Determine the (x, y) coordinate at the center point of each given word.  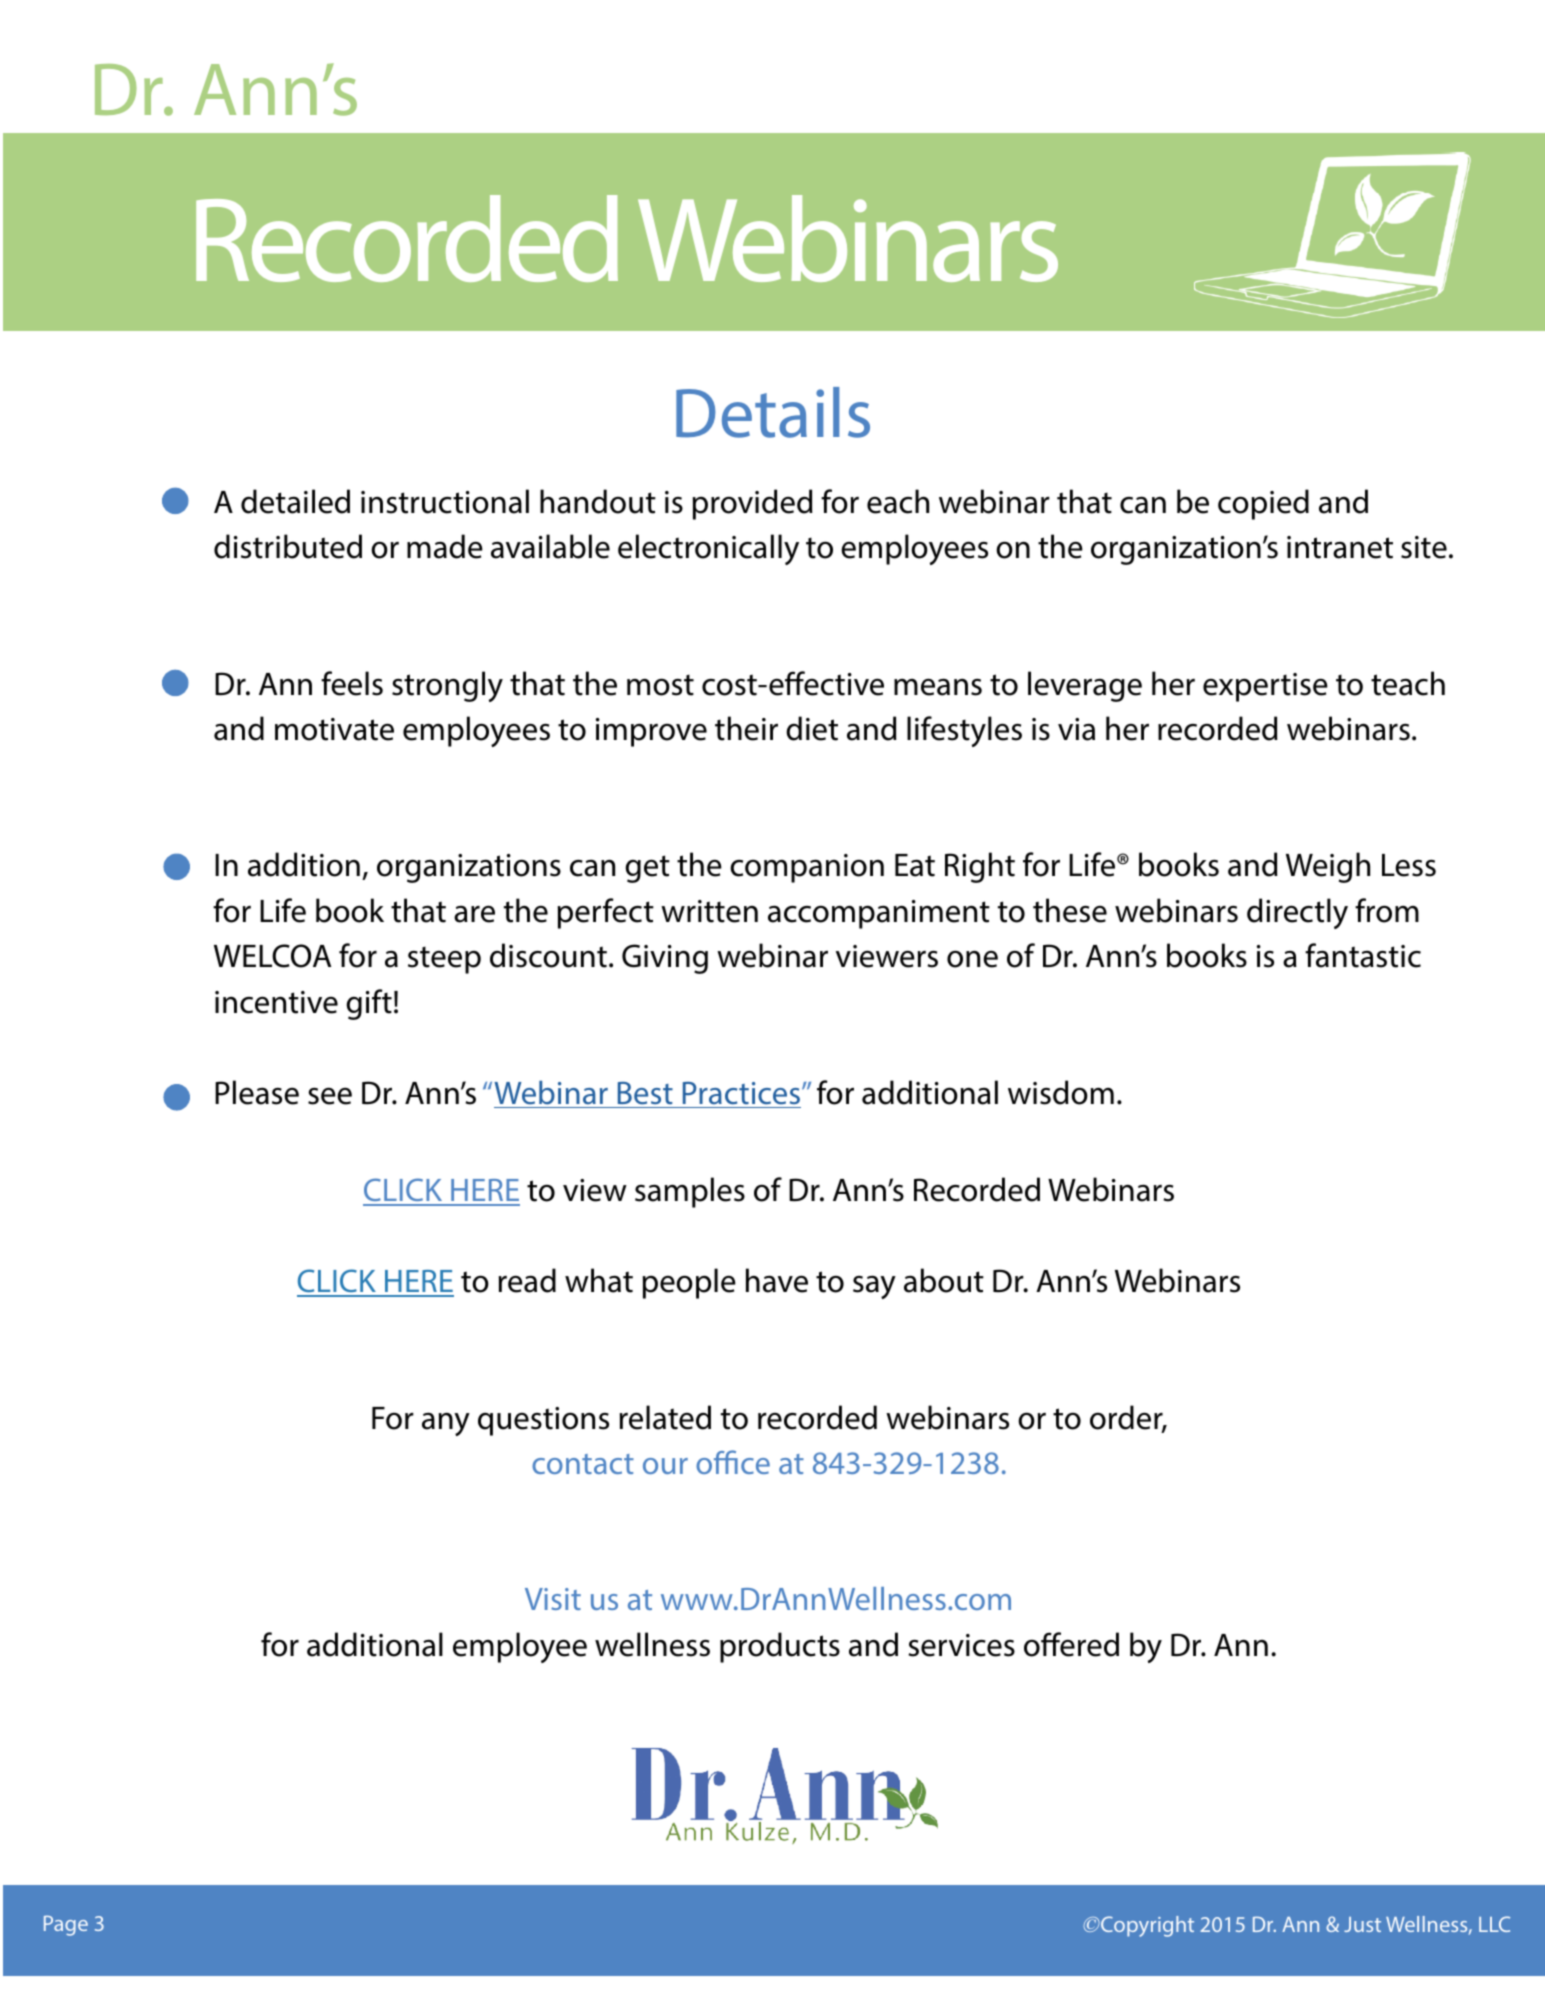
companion (807, 868)
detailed (295, 501)
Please (257, 1092)
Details (773, 412)
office (733, 1462)
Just (1362, 1924)
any (446, 1424)
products (780, 1647)
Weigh (1328, 867)
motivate (334, 729)
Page (66, 1926)
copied (1263, 504)
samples (690, 1192)
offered (1071, 1644)
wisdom (1061, 1092)
